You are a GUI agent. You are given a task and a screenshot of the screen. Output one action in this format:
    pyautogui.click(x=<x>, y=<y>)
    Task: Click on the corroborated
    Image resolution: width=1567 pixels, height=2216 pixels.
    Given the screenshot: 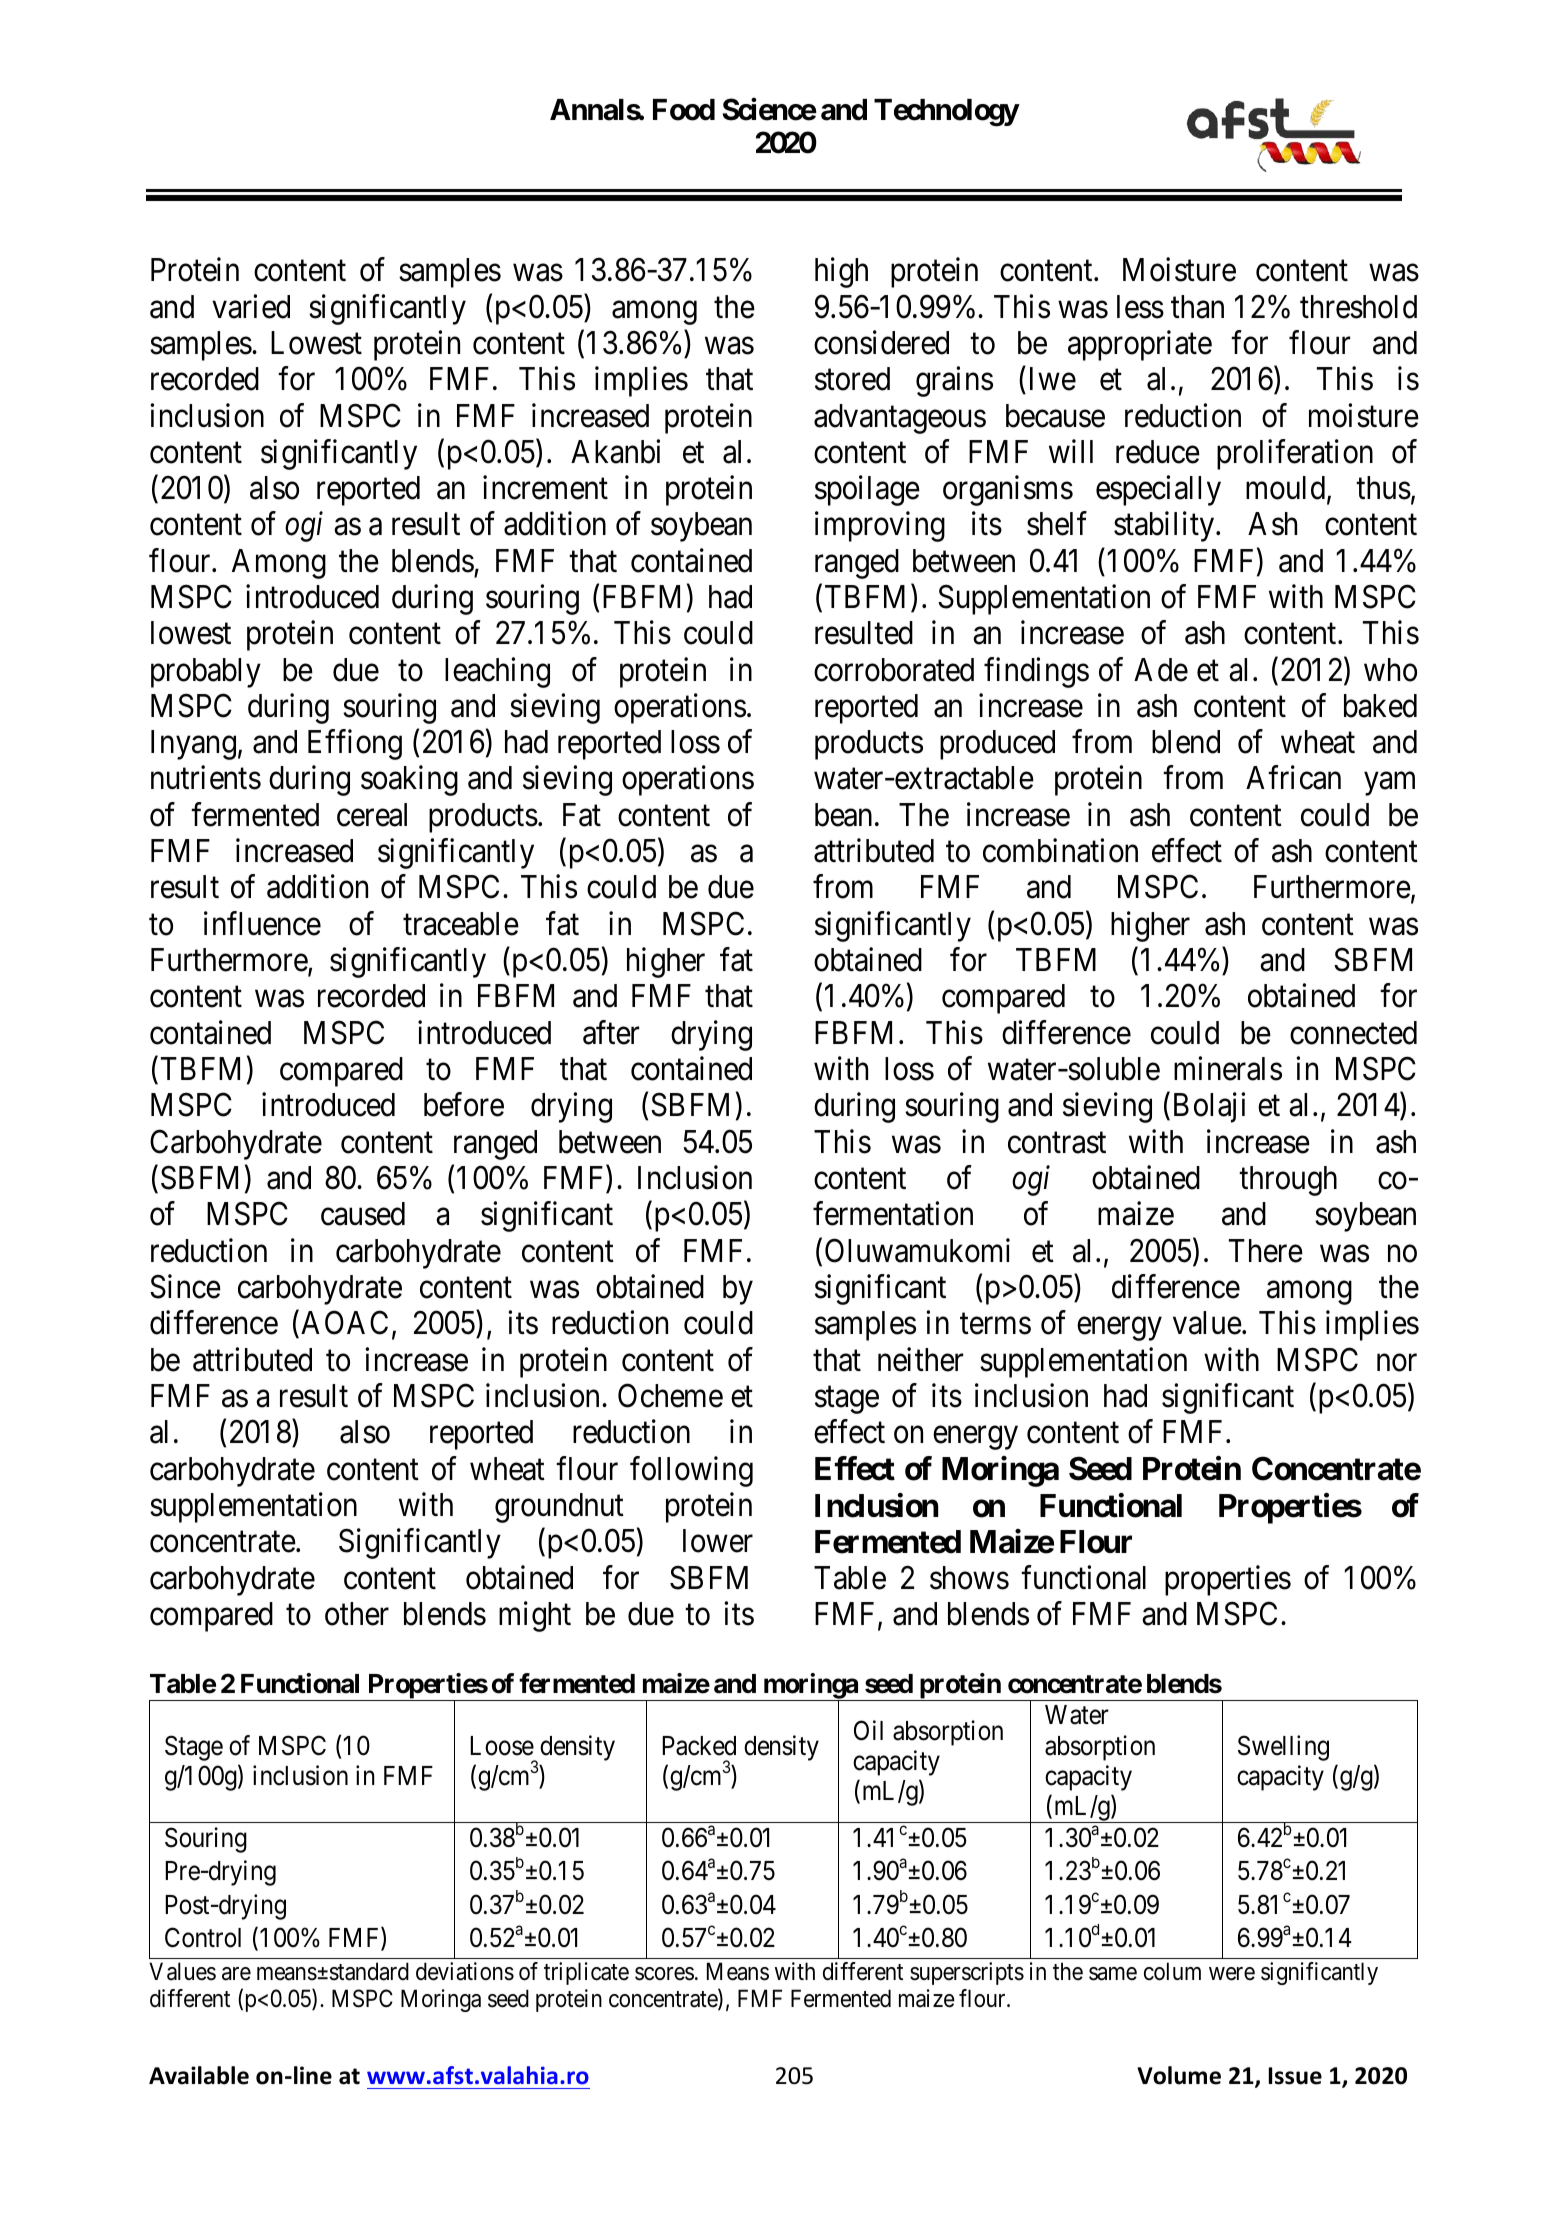 What is the action you would take?
    pyautogui.click(x=894, y=670)
